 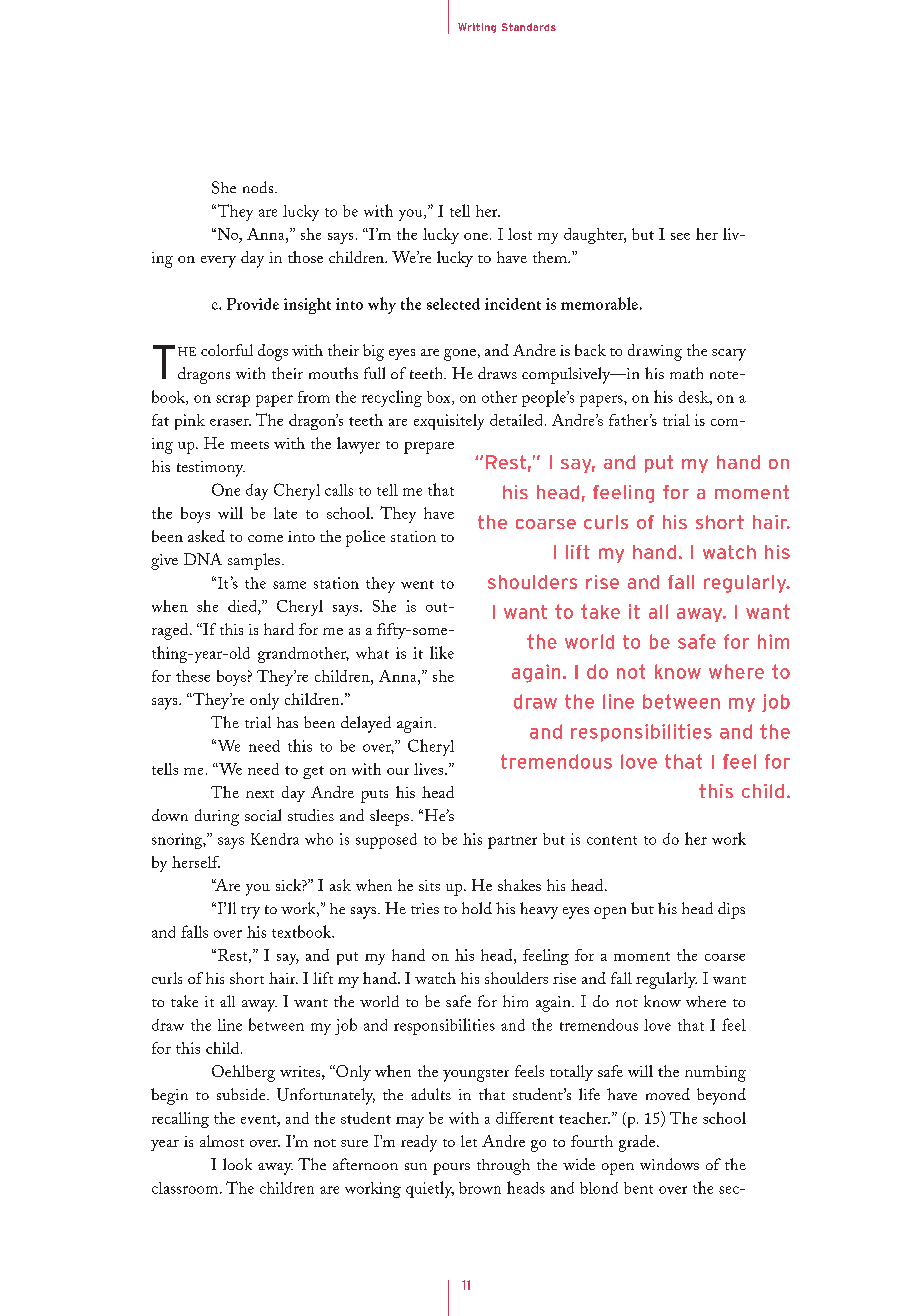 I want to click on Standards, so click(x=529, y=27).
